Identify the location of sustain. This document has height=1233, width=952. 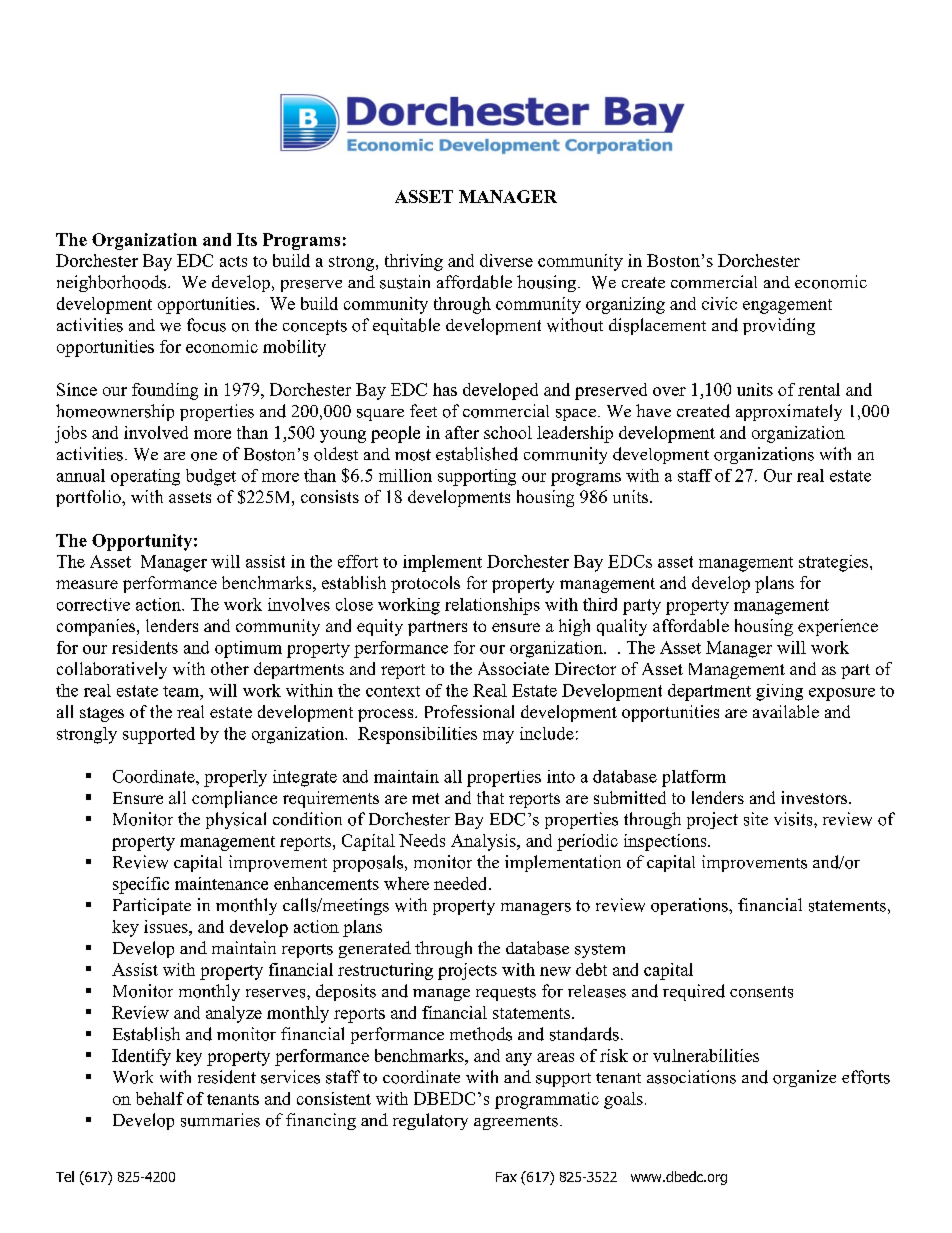
(405, 282).
